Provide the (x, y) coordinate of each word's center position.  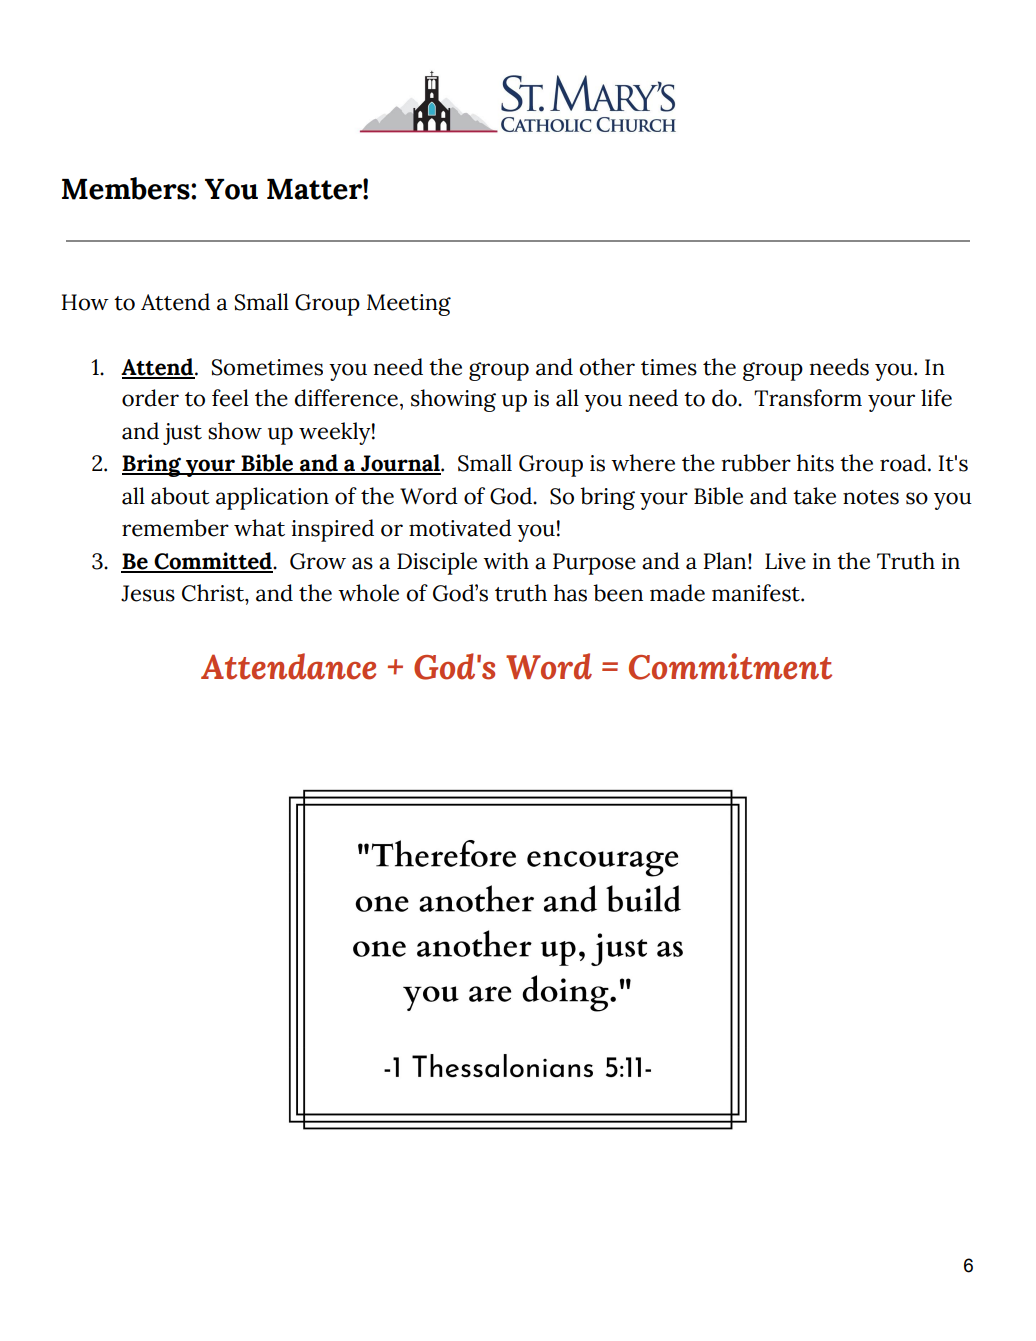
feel (230, 398)
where (643, 463)
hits (815, 463)
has (570, 593)
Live (785, 561)
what (259, 528)
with (506, 561)
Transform (808, 398)
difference (346, 398)
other (607, 367)
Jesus (148, 593)
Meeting (409, 305)
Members (127, 188)
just (182, 434)
